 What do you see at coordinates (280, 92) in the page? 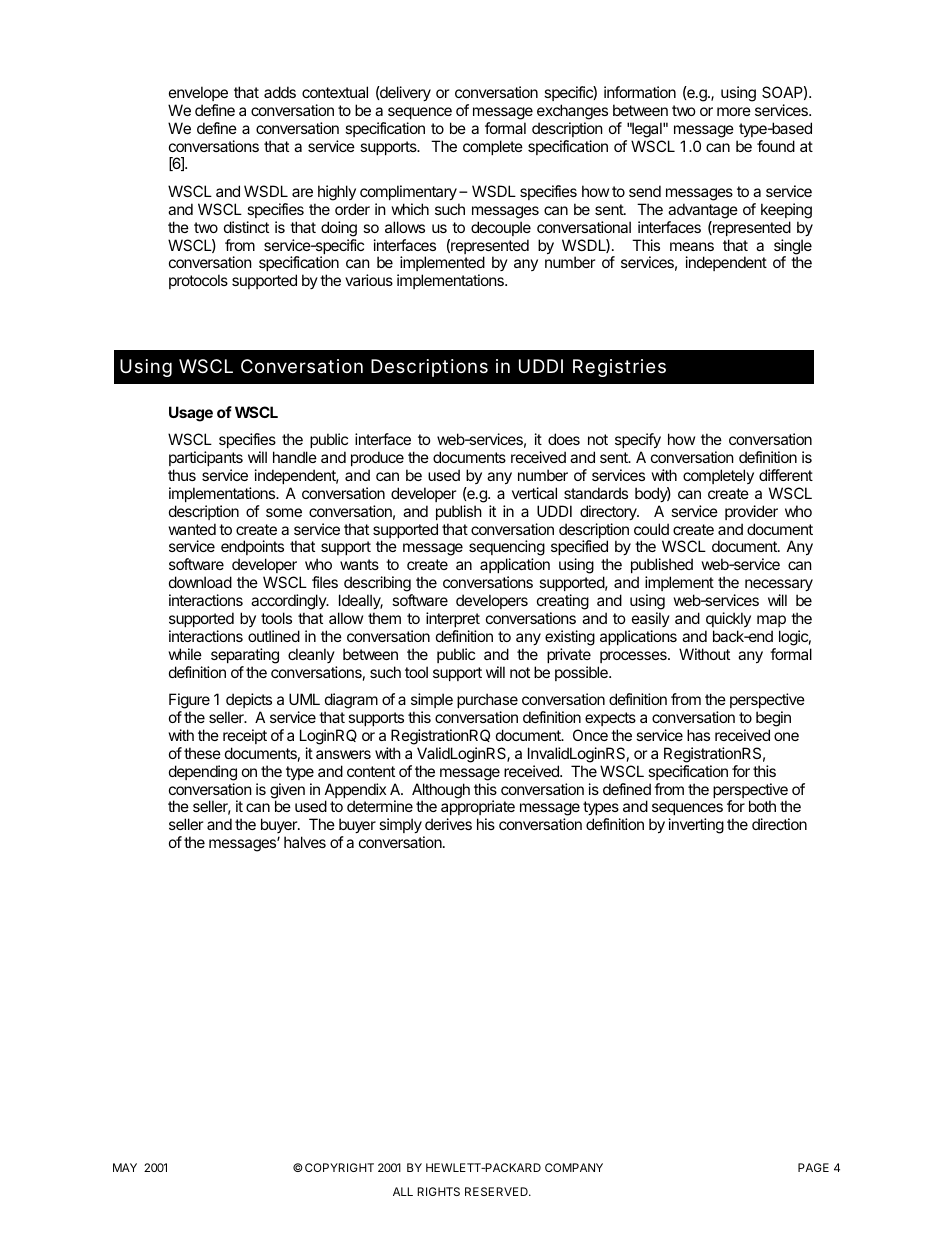
I see `adds` at bounding box center [280, 92].
